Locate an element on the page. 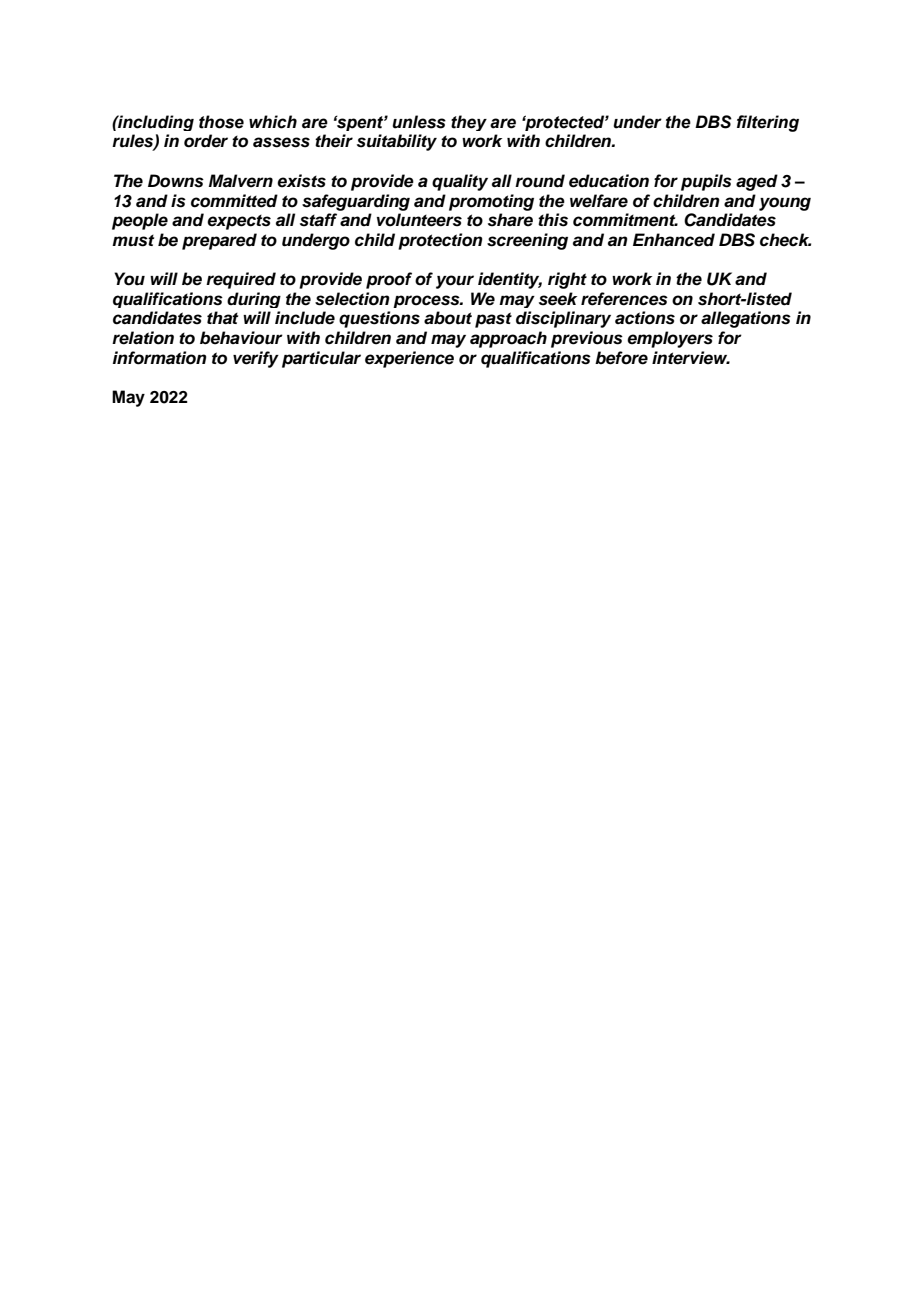 The width and height of the page is (924, 1308). those is located at coordinates (221, 122).
